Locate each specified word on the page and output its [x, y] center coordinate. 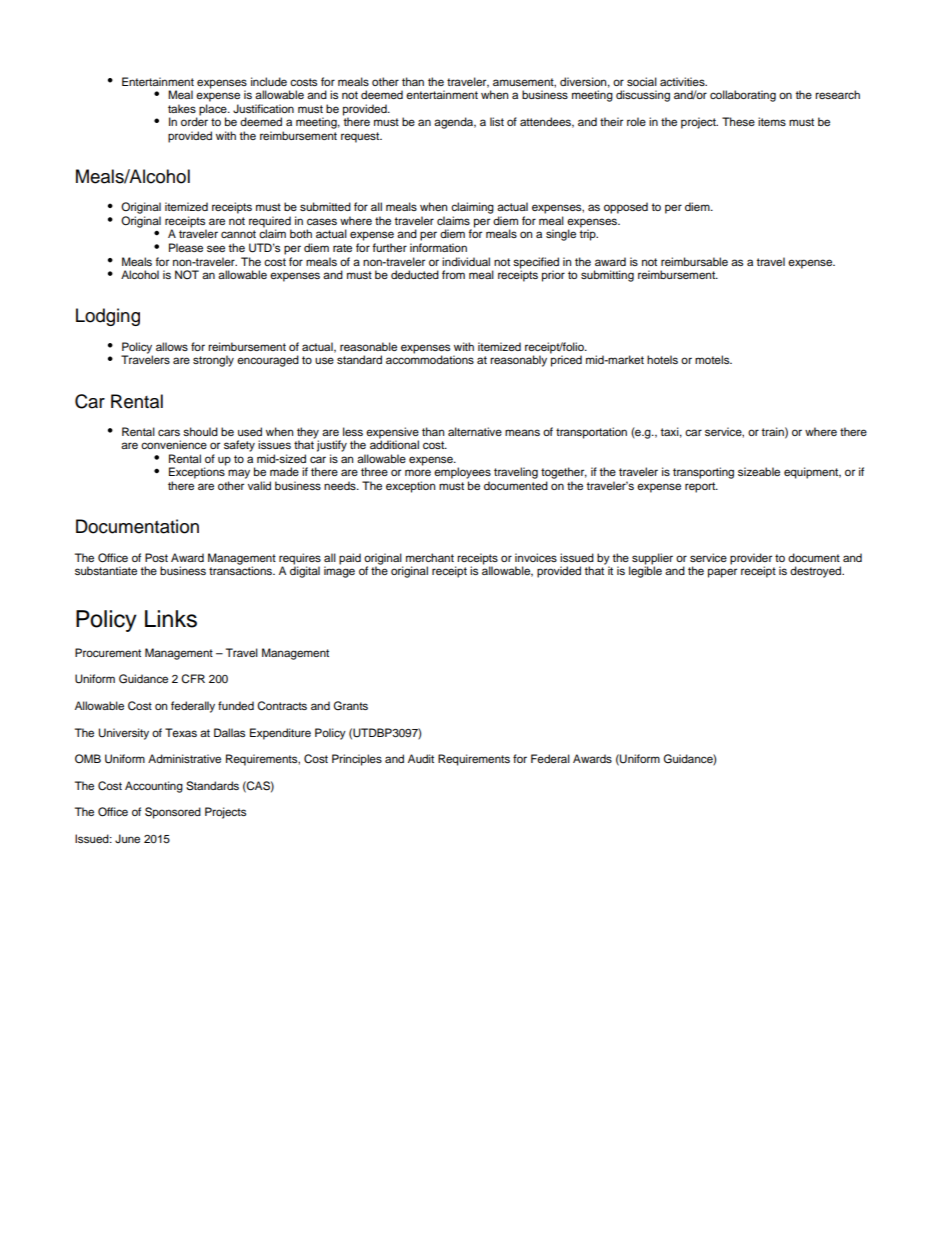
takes [182, 108]
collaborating [743, 96]
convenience [174, 444]
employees [462, 473]
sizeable [759, 471]
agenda [455, 123]
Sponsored [173, 813]
